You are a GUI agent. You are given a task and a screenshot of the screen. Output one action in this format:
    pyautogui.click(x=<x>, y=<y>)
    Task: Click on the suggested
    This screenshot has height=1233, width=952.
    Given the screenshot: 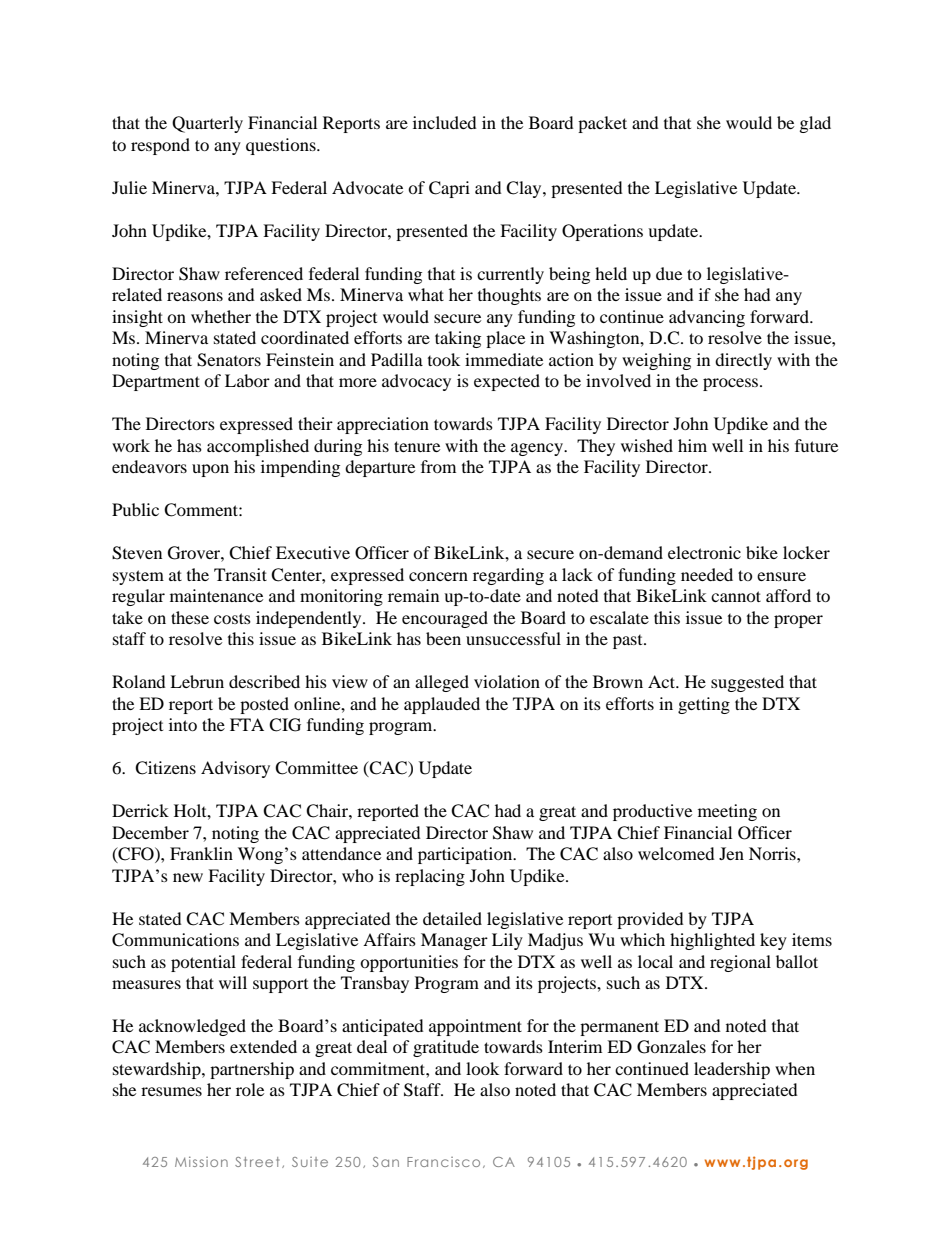 What is the action you would take?
    pyautogui.click(x=747, y=683)
